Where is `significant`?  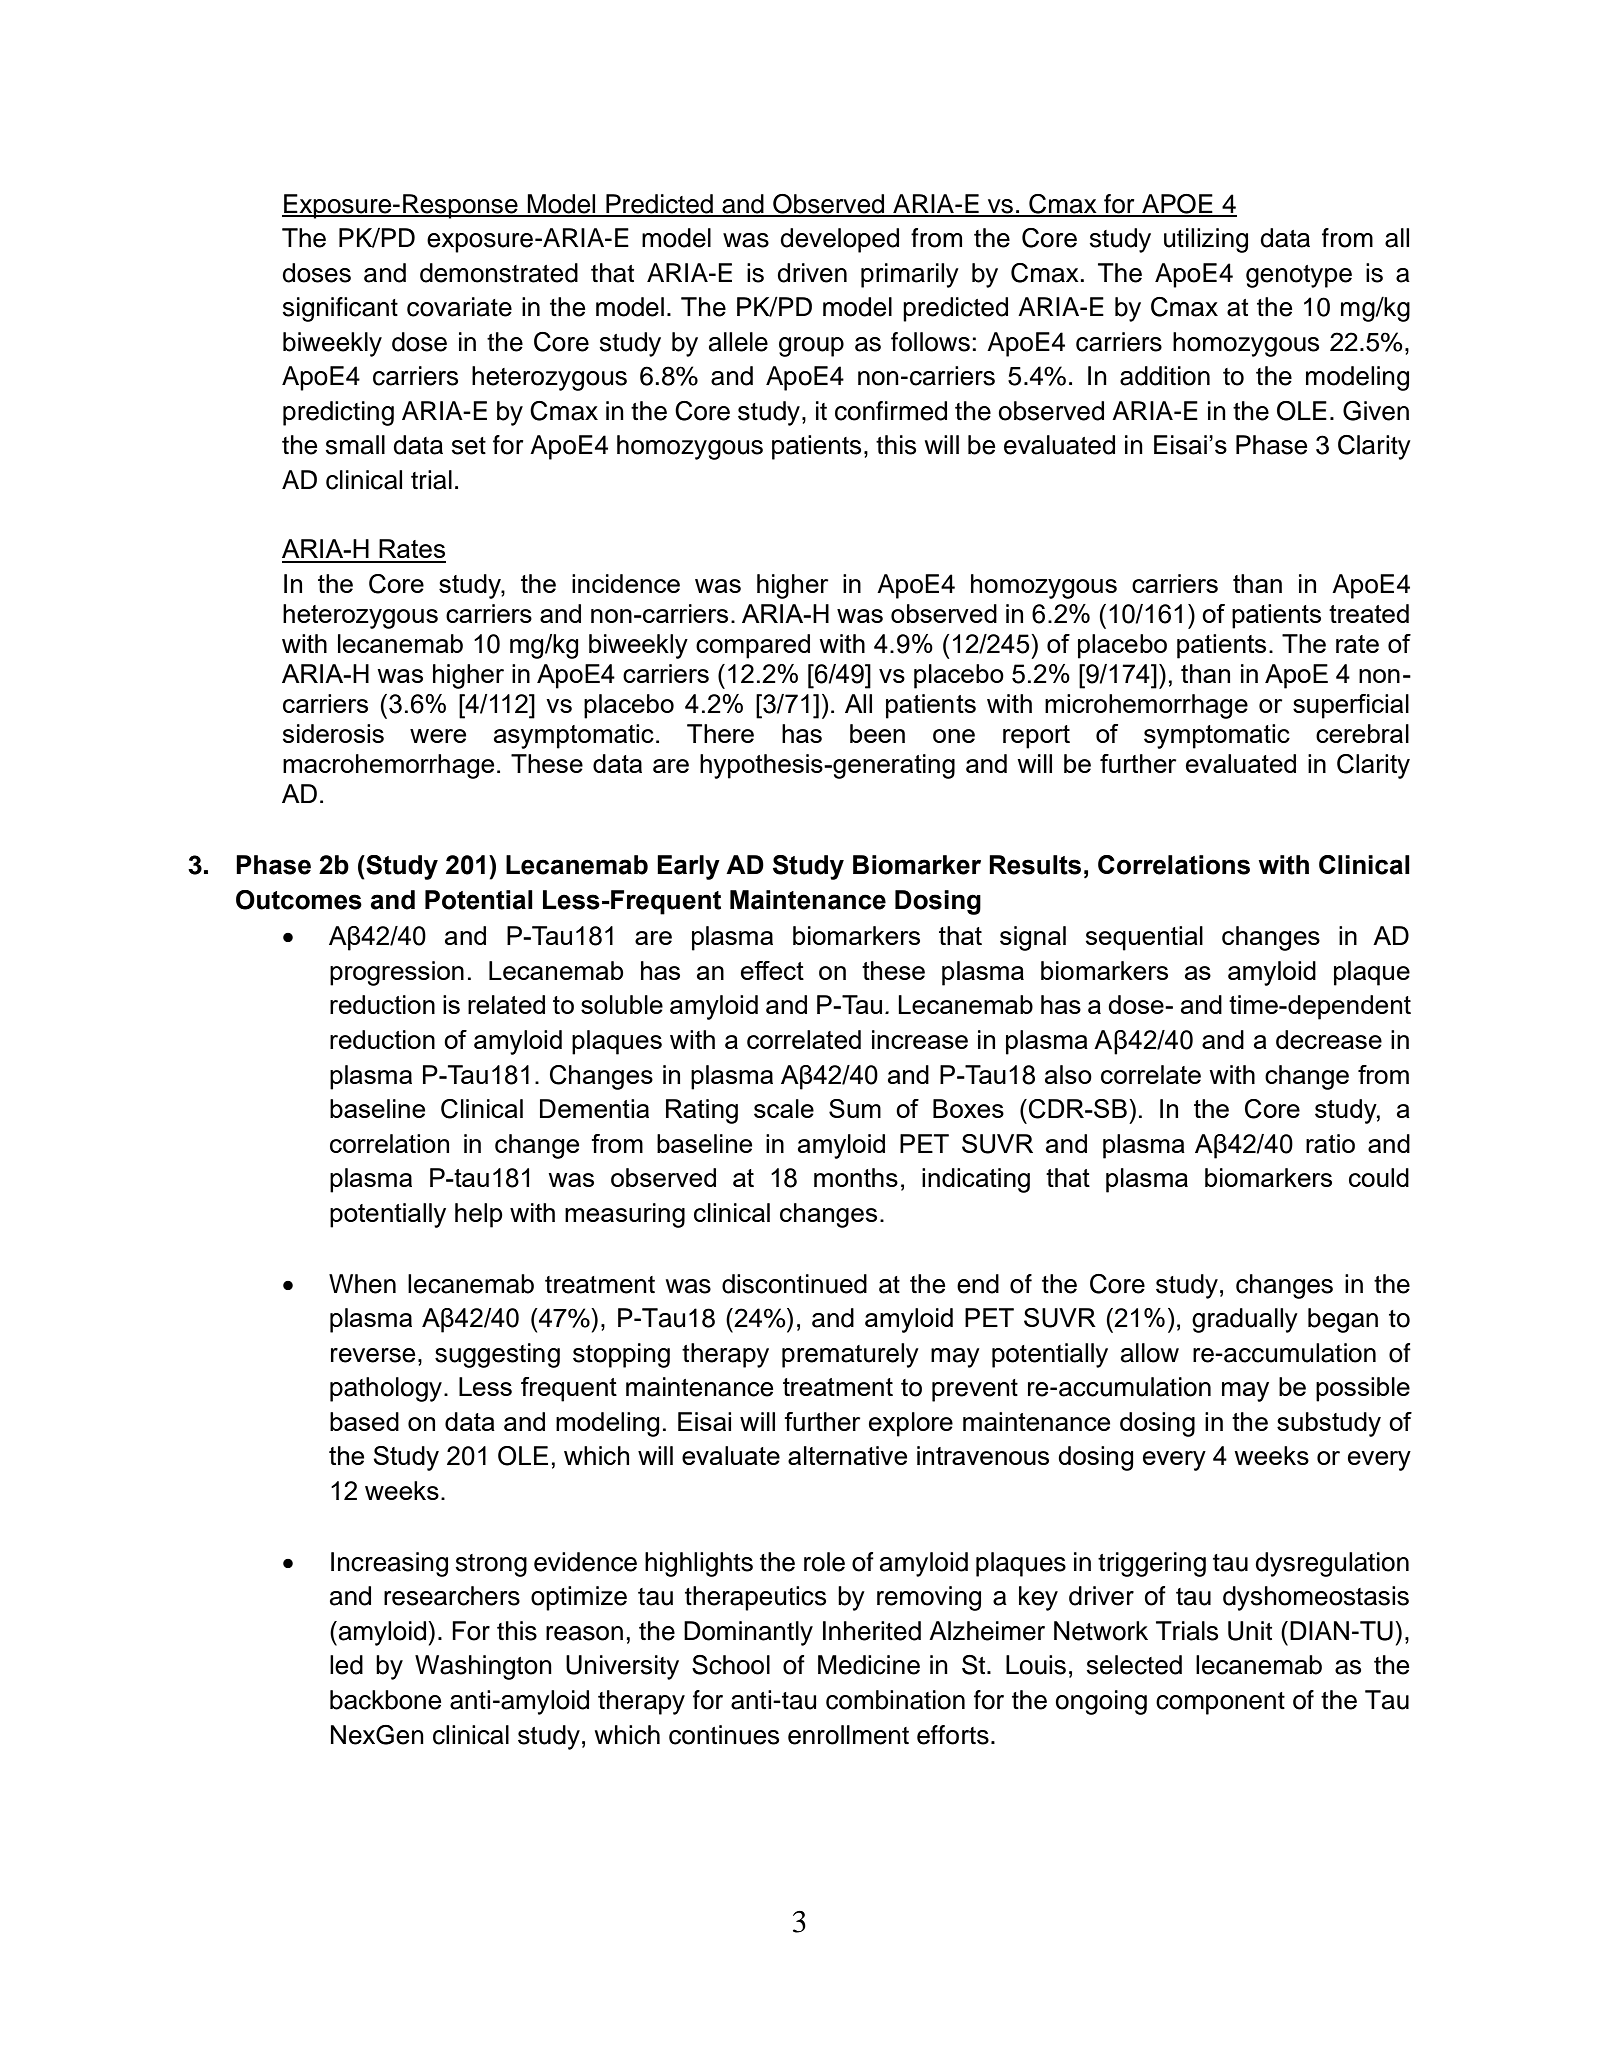 significant is located at coordinates (340, 309).
